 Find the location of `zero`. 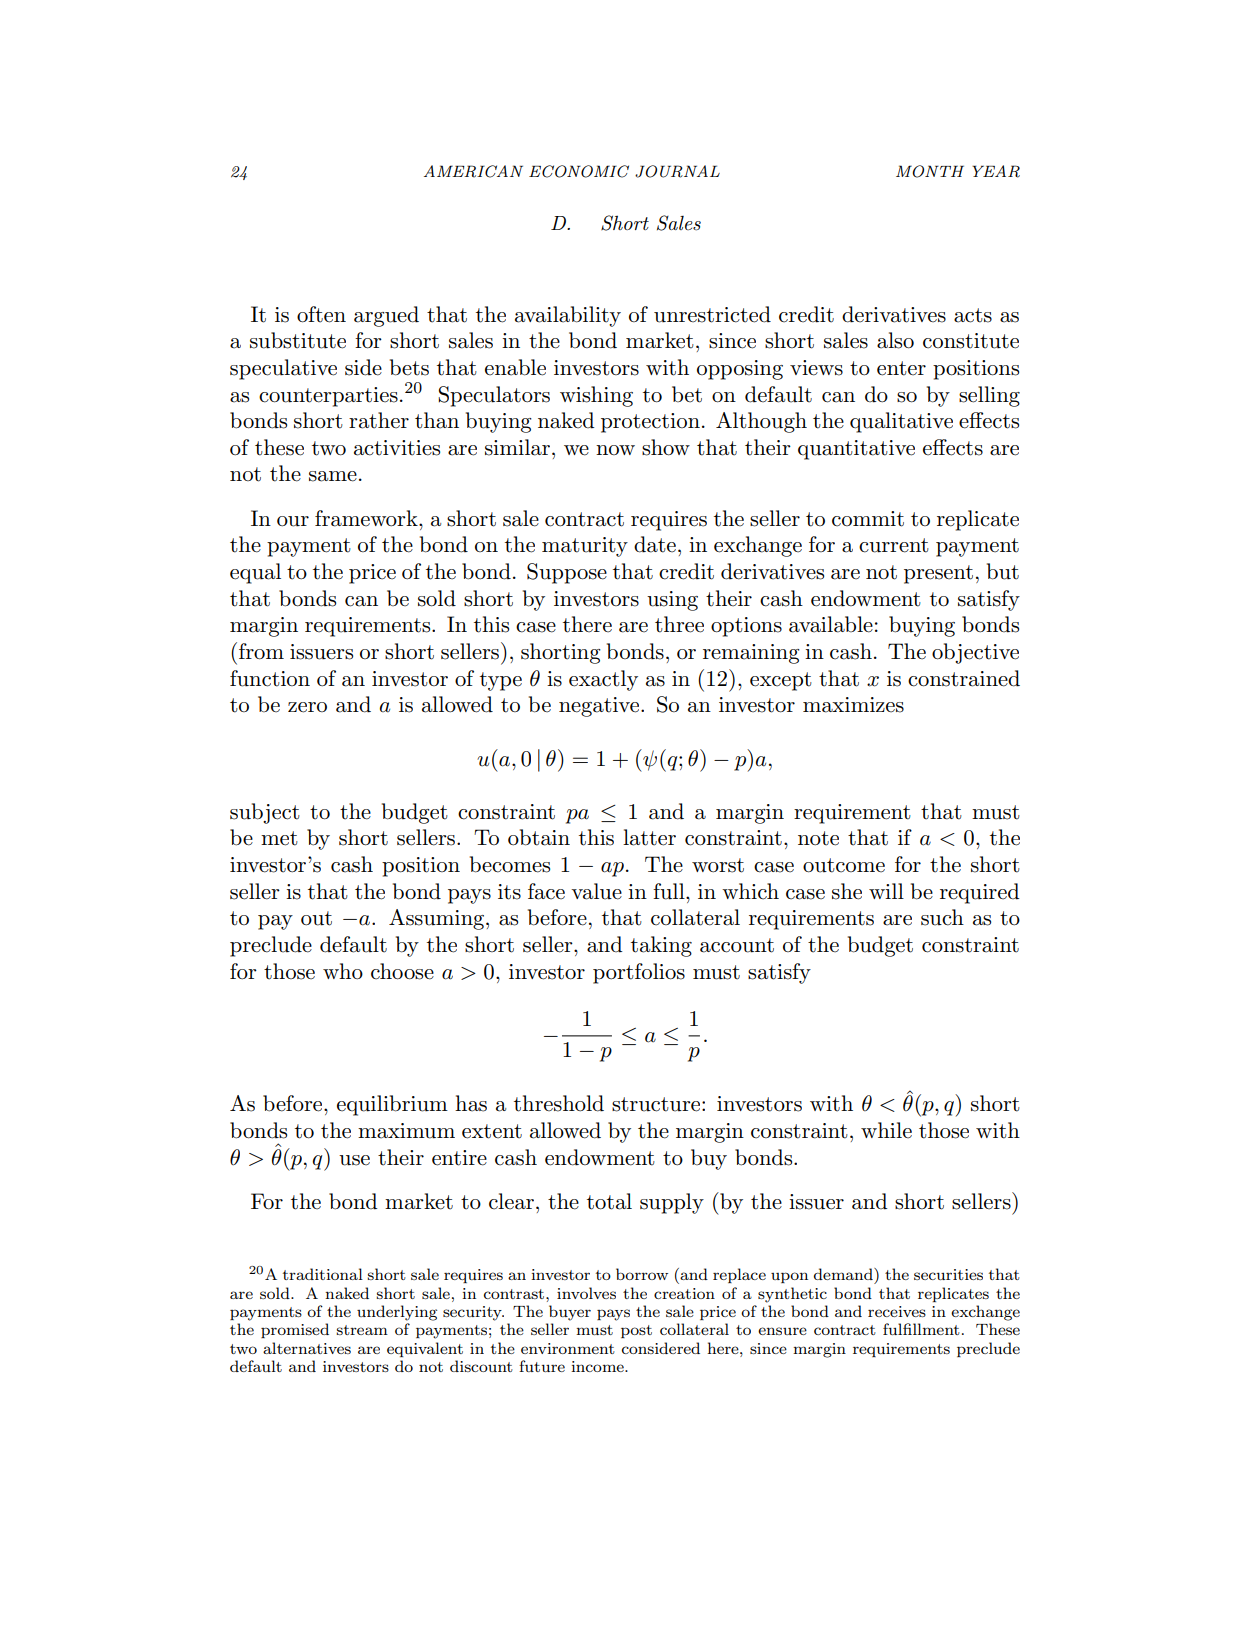

zero is located at coordinates (307, 707).
